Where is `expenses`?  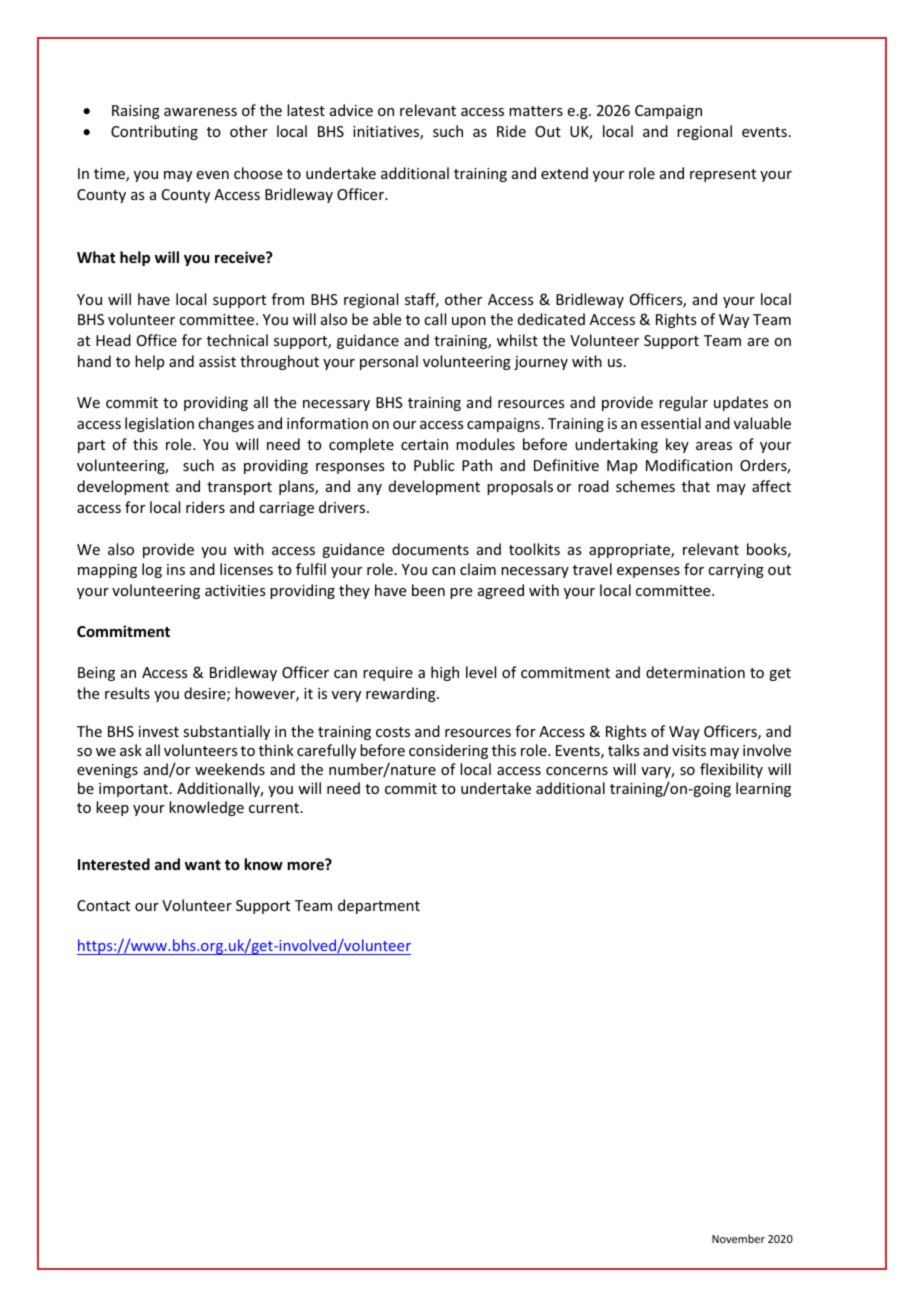
expenses is located at coordinates (648, 572).
